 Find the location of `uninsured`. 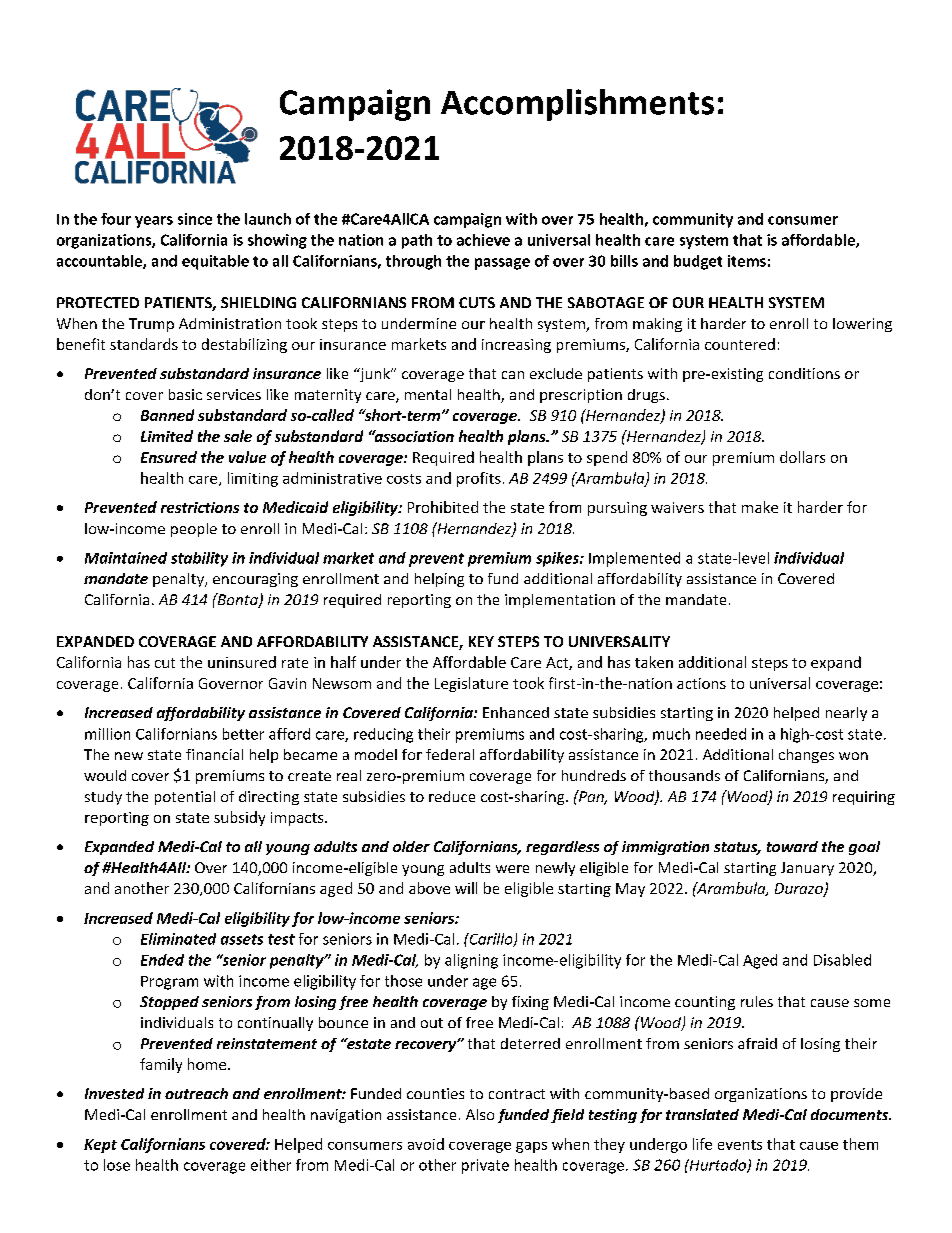

uninsured is located at coordinates (242, 662).
